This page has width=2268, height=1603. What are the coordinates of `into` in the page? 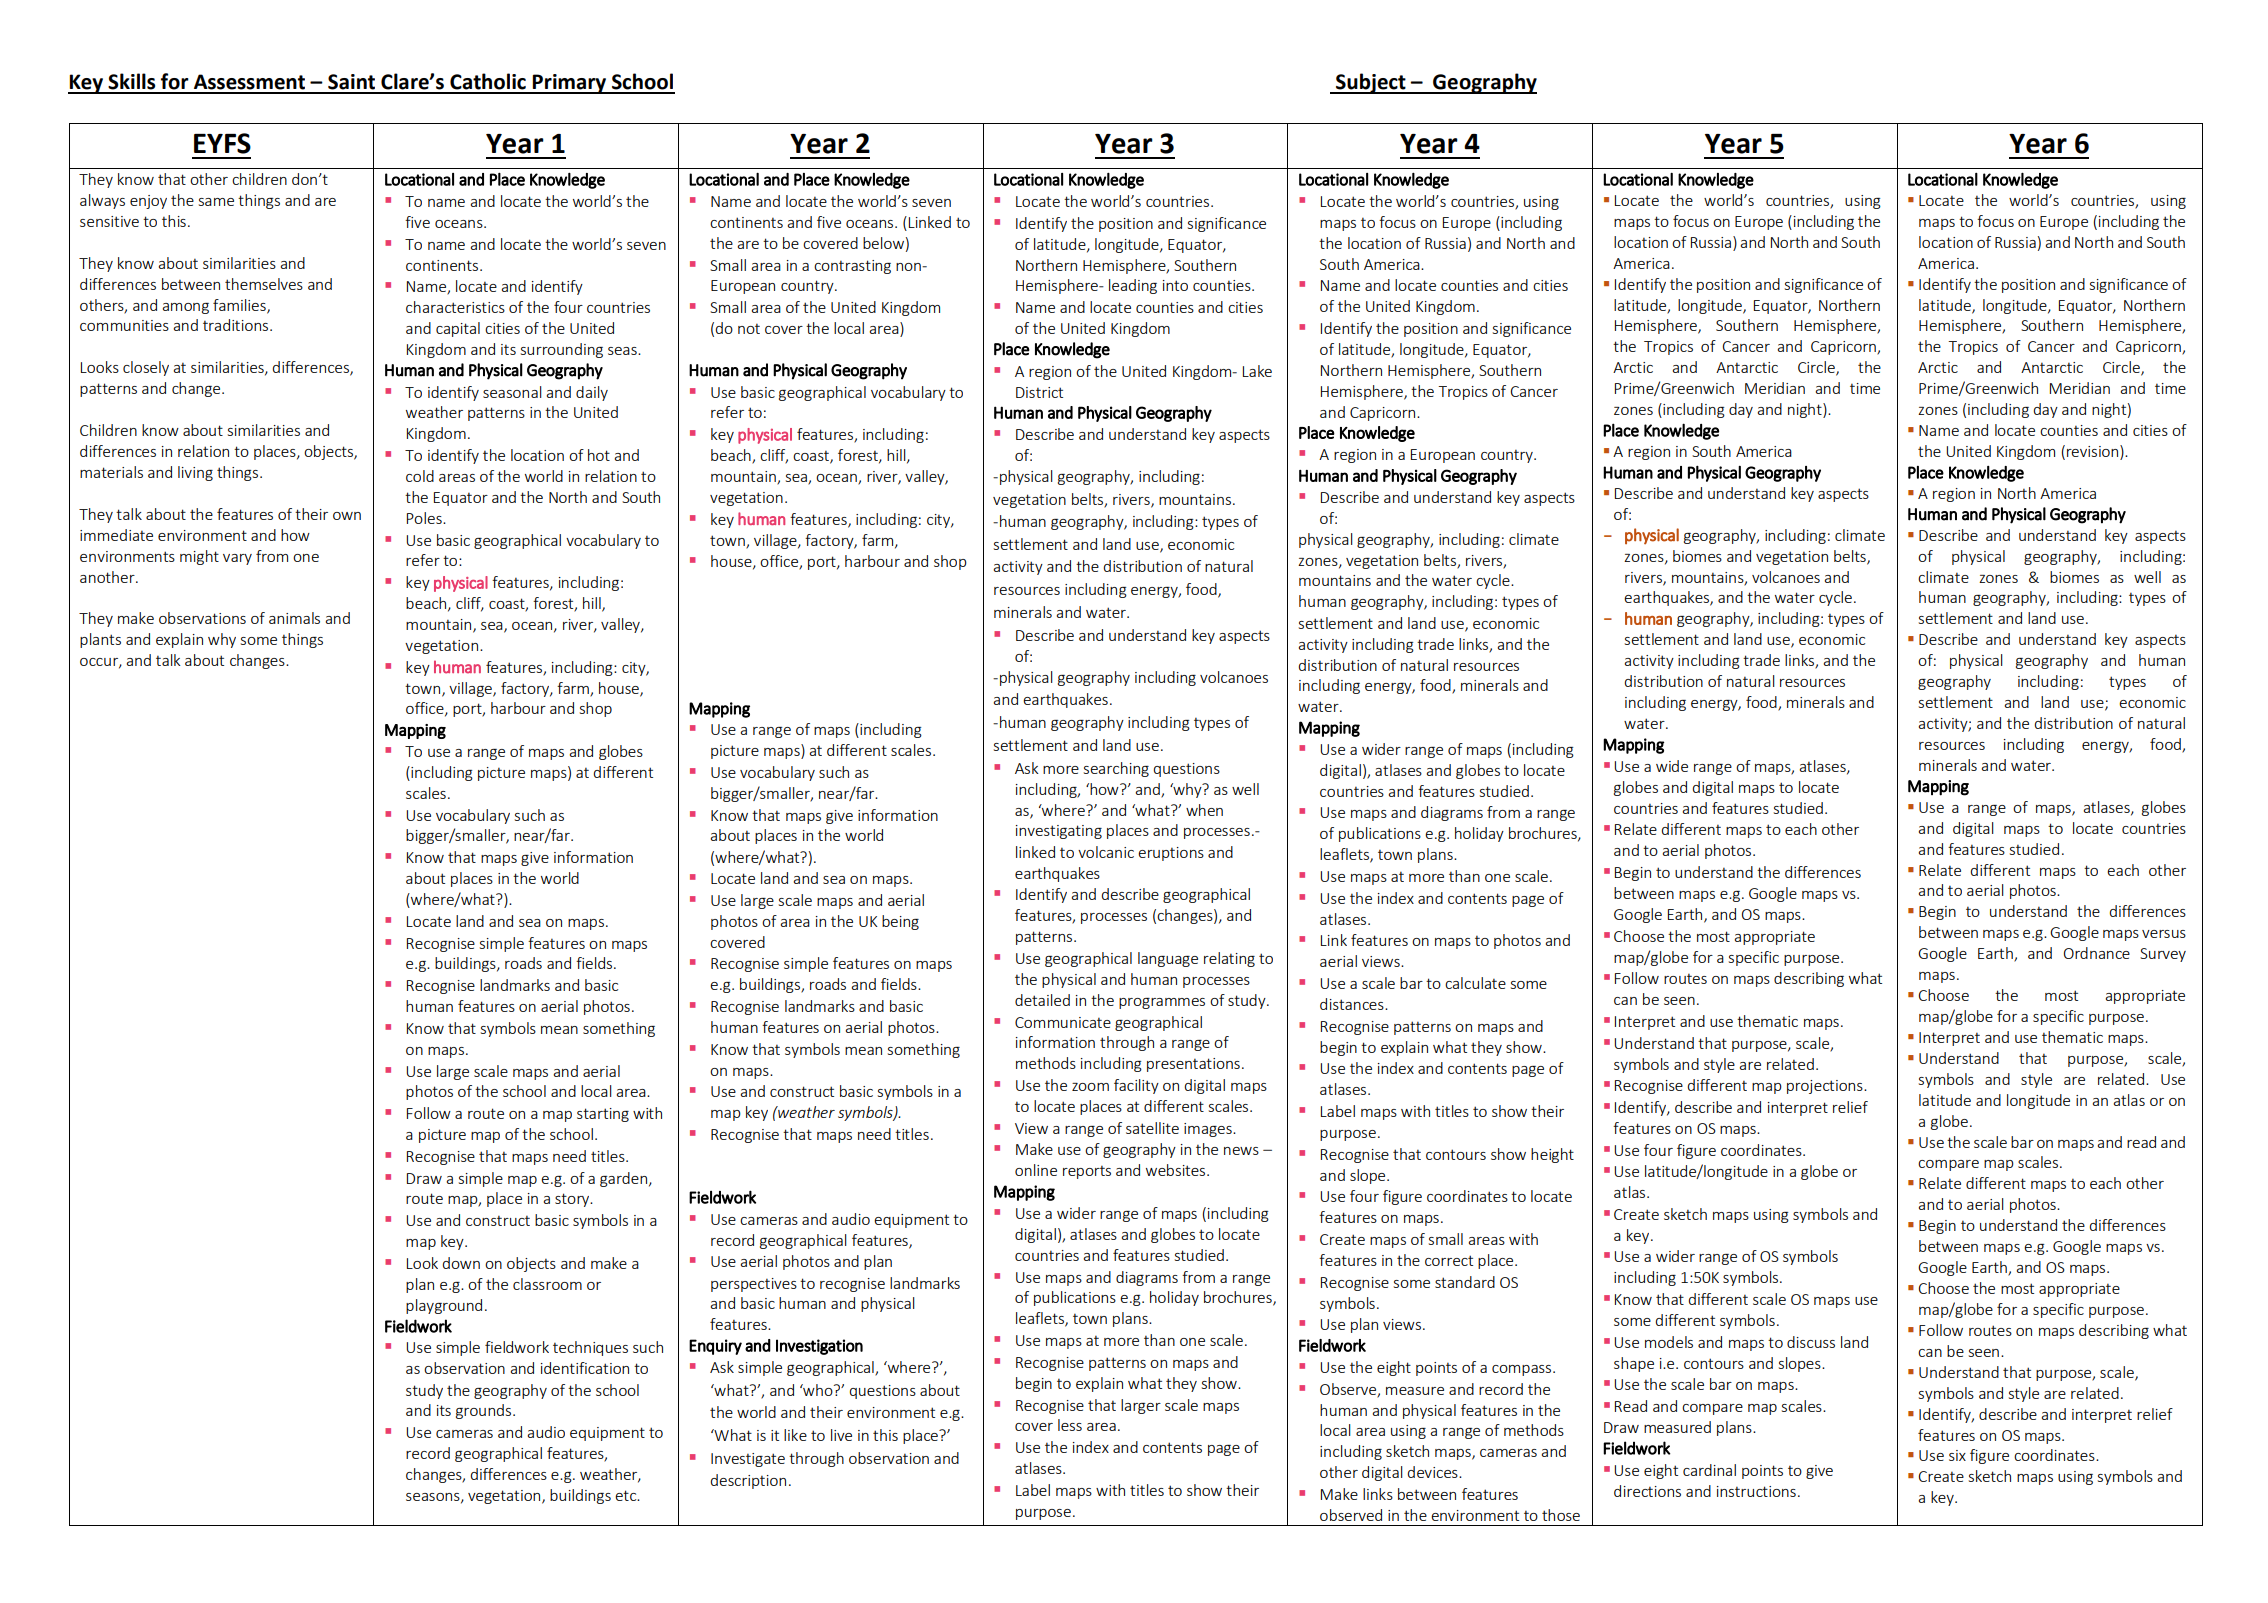 It's located at (1175, 285).
